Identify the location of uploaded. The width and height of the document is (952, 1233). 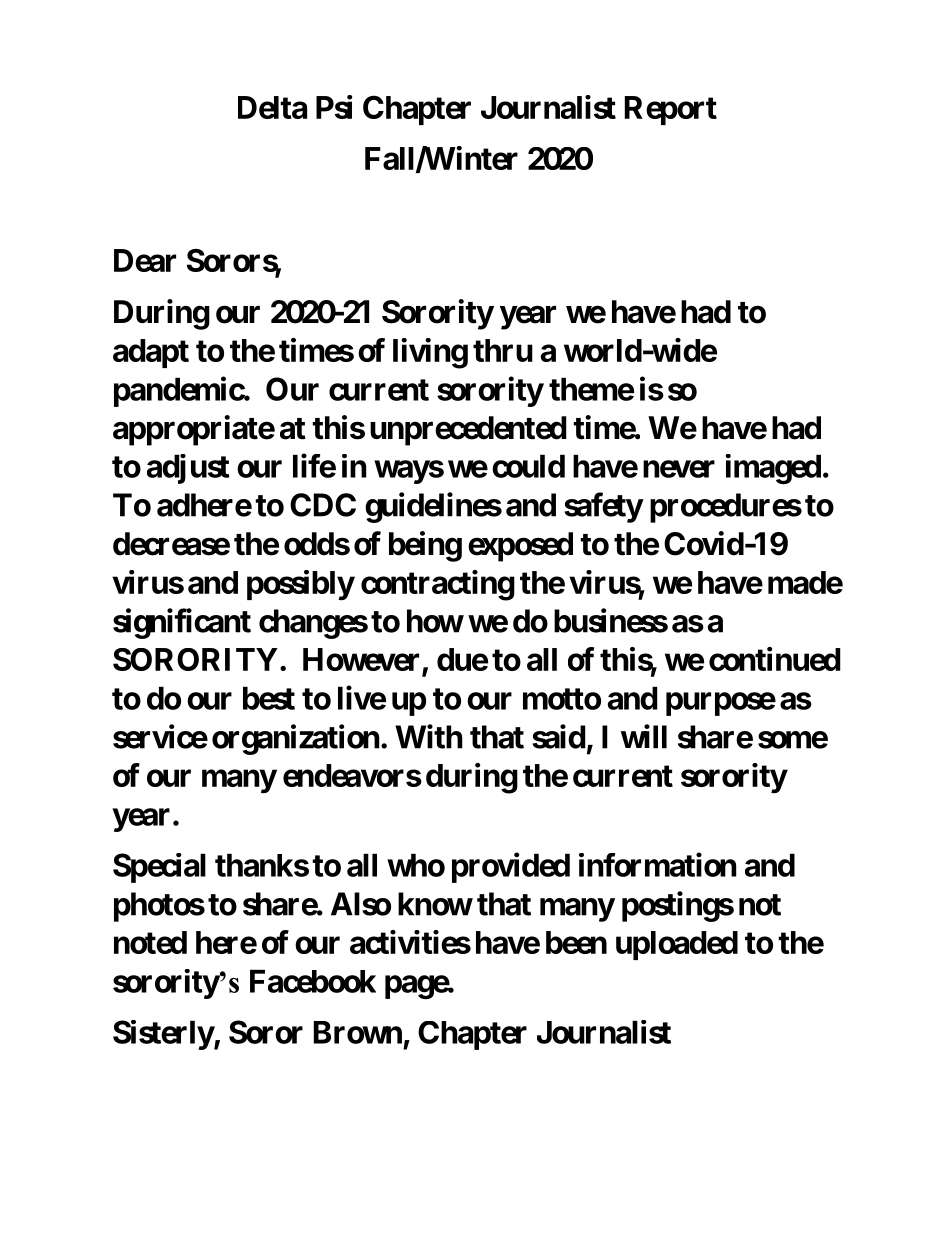
(677, 945).
